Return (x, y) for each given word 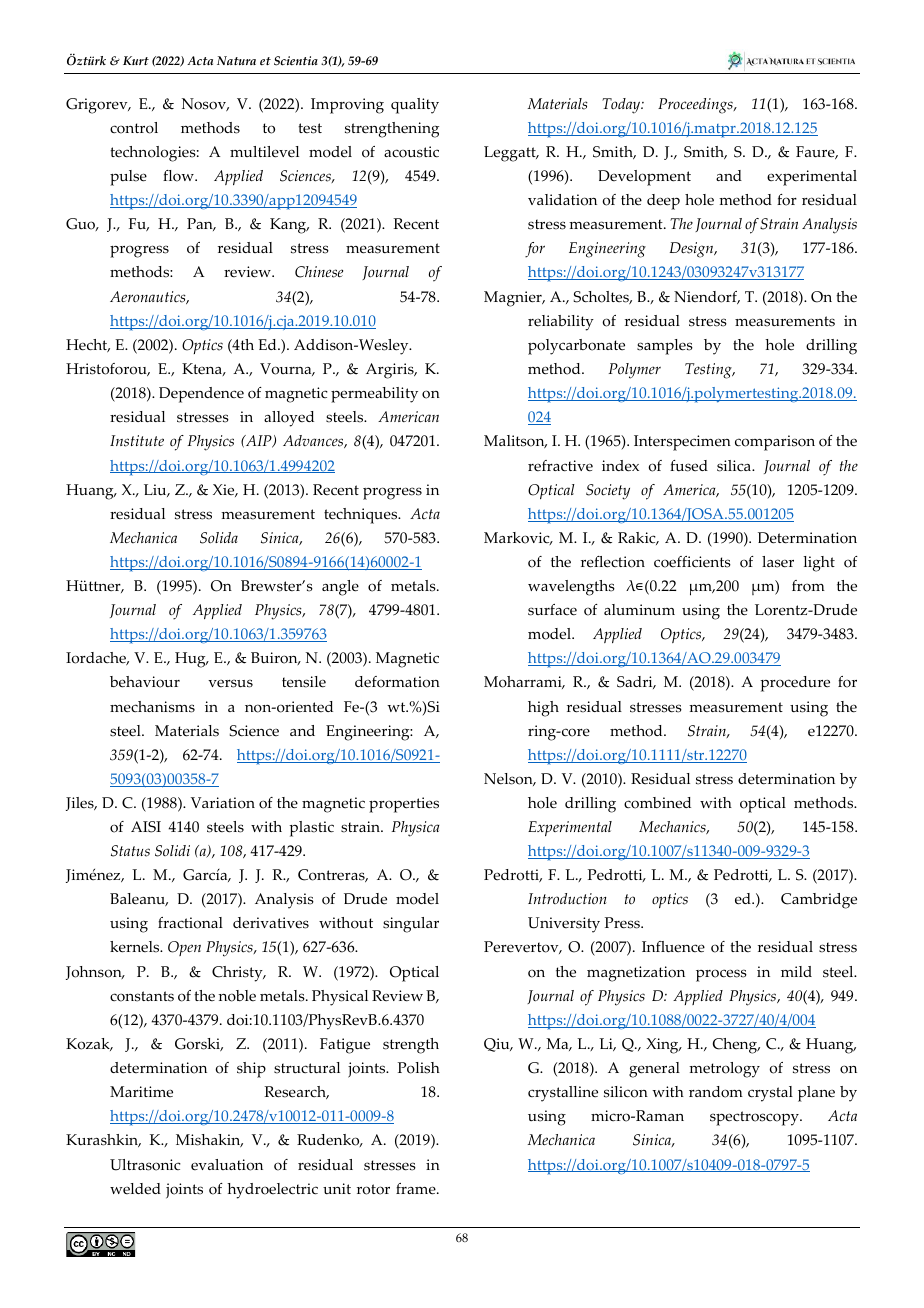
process (721, 975)
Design (693, 250)
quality (415, 106)
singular (411, 925)
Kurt (136, 60)
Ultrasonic (145, 1165)
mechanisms (152, 707)
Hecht (88, 345)
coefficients (692, 562)
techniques (362, 516)
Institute (137, 441)
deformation (397, 682)
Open (184, 948)
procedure (795, 684)
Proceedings (696, 106)
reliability (561, 323)
